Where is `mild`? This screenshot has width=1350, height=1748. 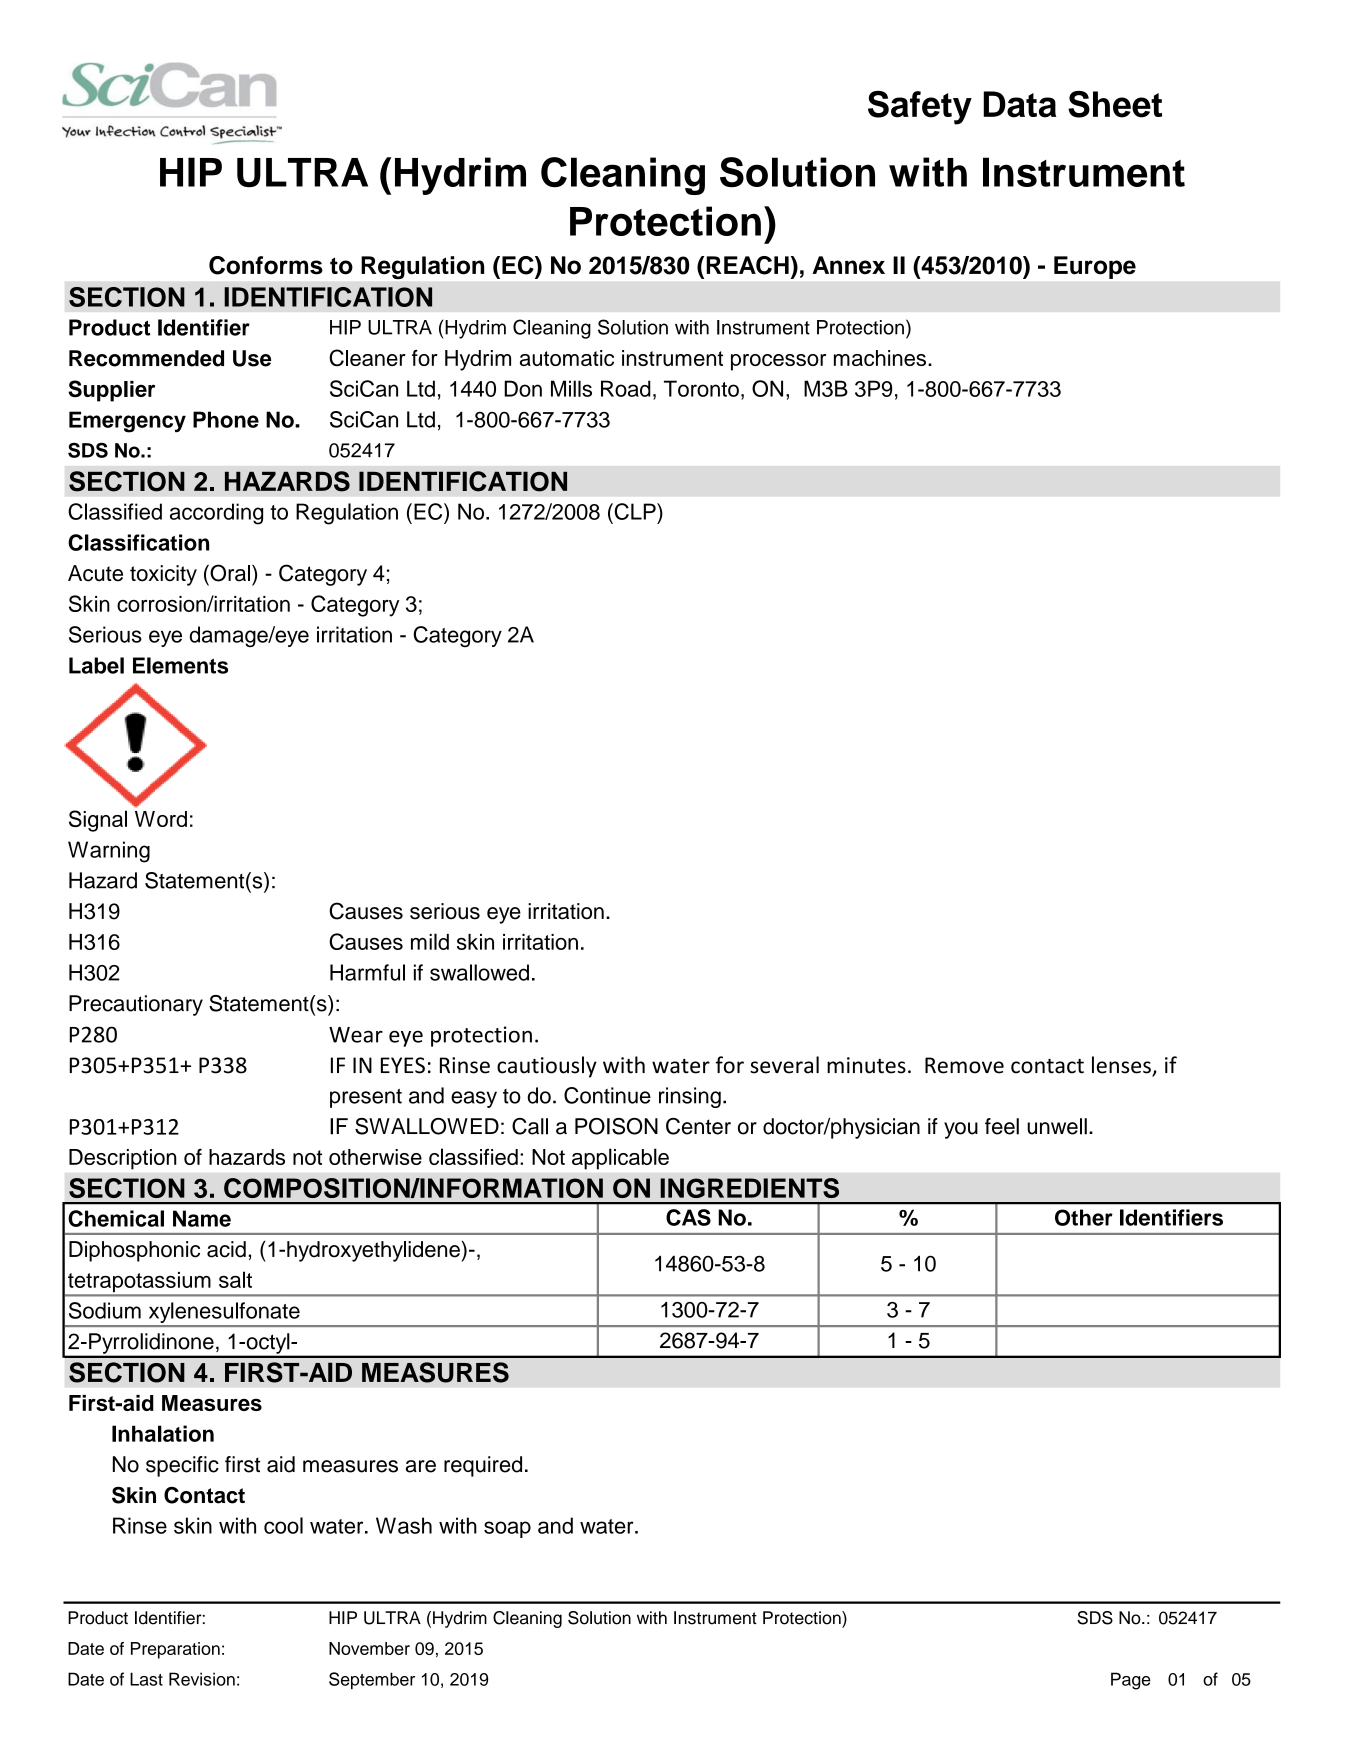
mild is located at coordinates (430, 941).
